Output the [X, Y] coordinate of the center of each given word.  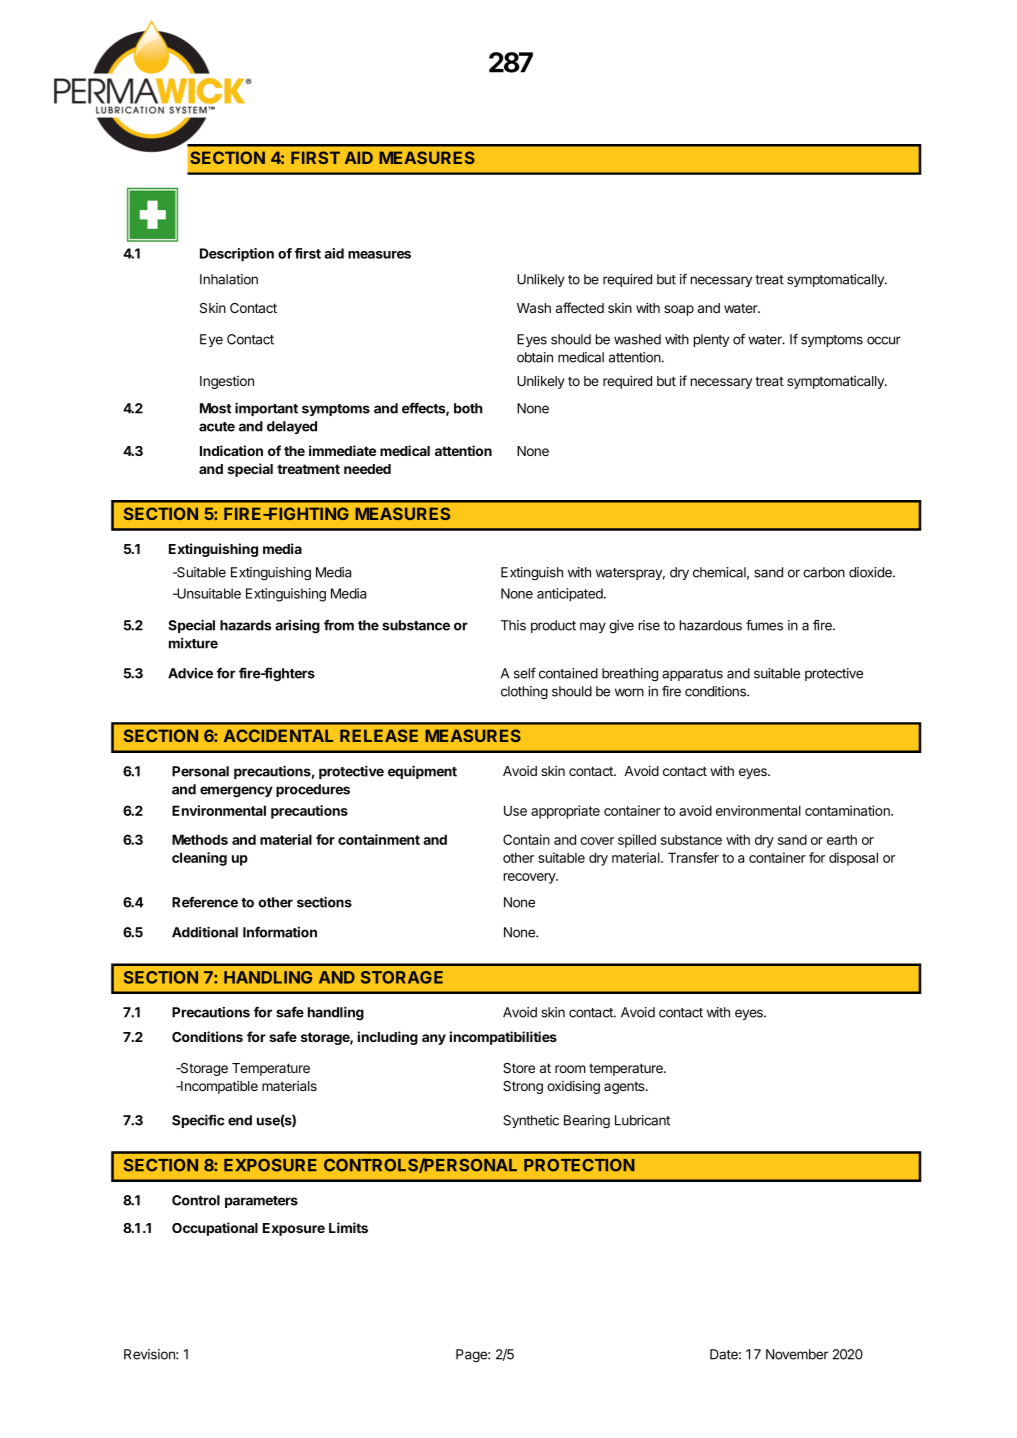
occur [884, 340]
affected [580, 307]
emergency [236, 792]
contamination [848, 810]
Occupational [215, 1229]
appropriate [565, 812]
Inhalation [229, 279]
